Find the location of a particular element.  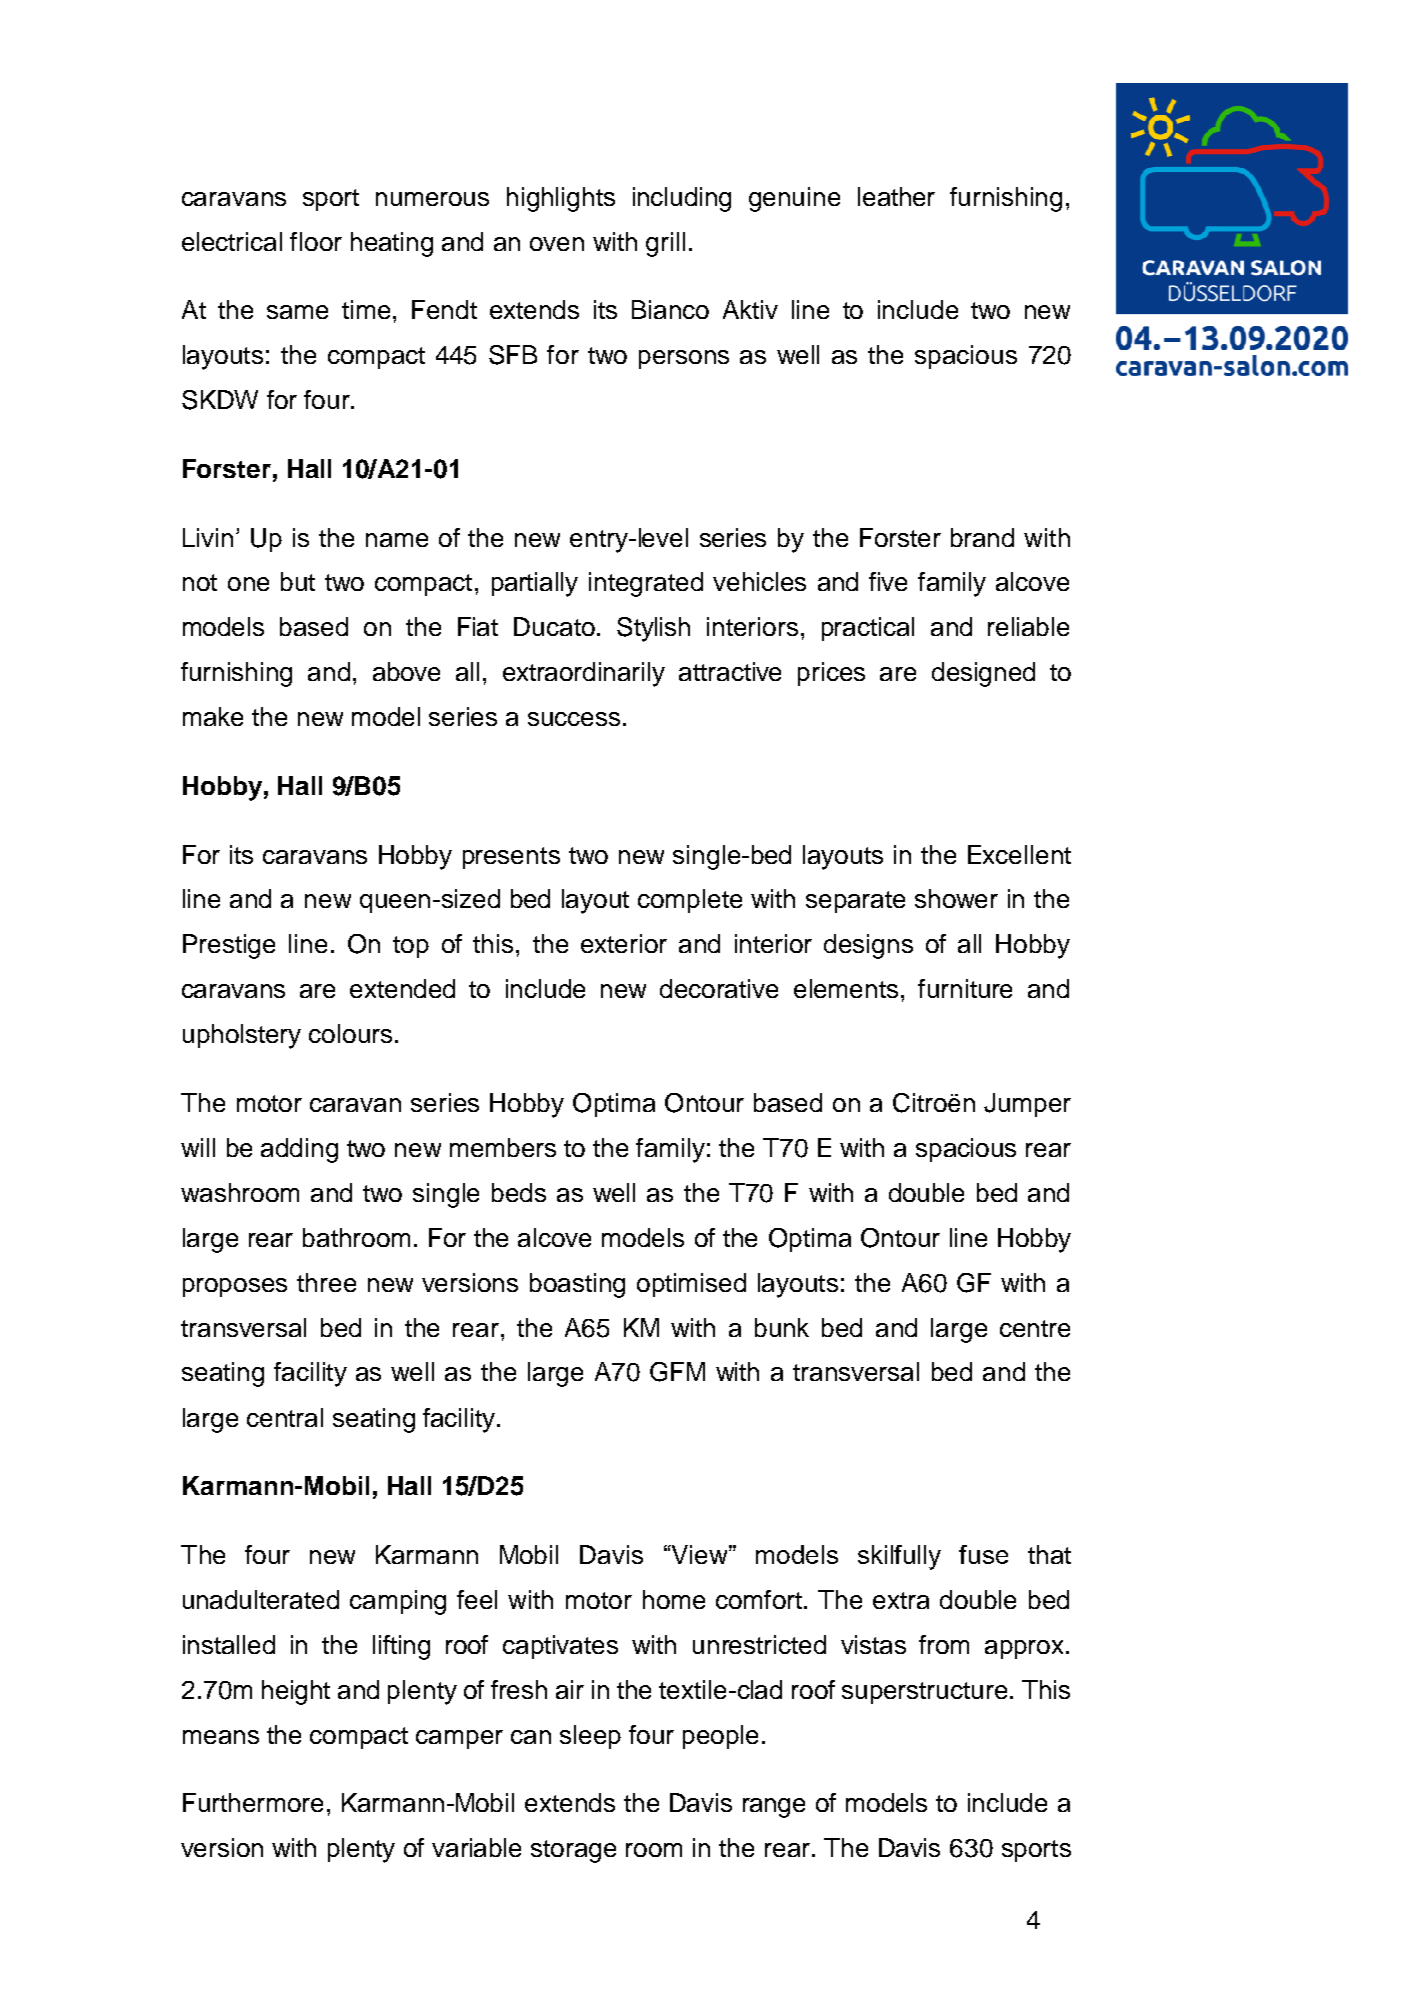

three is located at coordinates (326, 1282).
